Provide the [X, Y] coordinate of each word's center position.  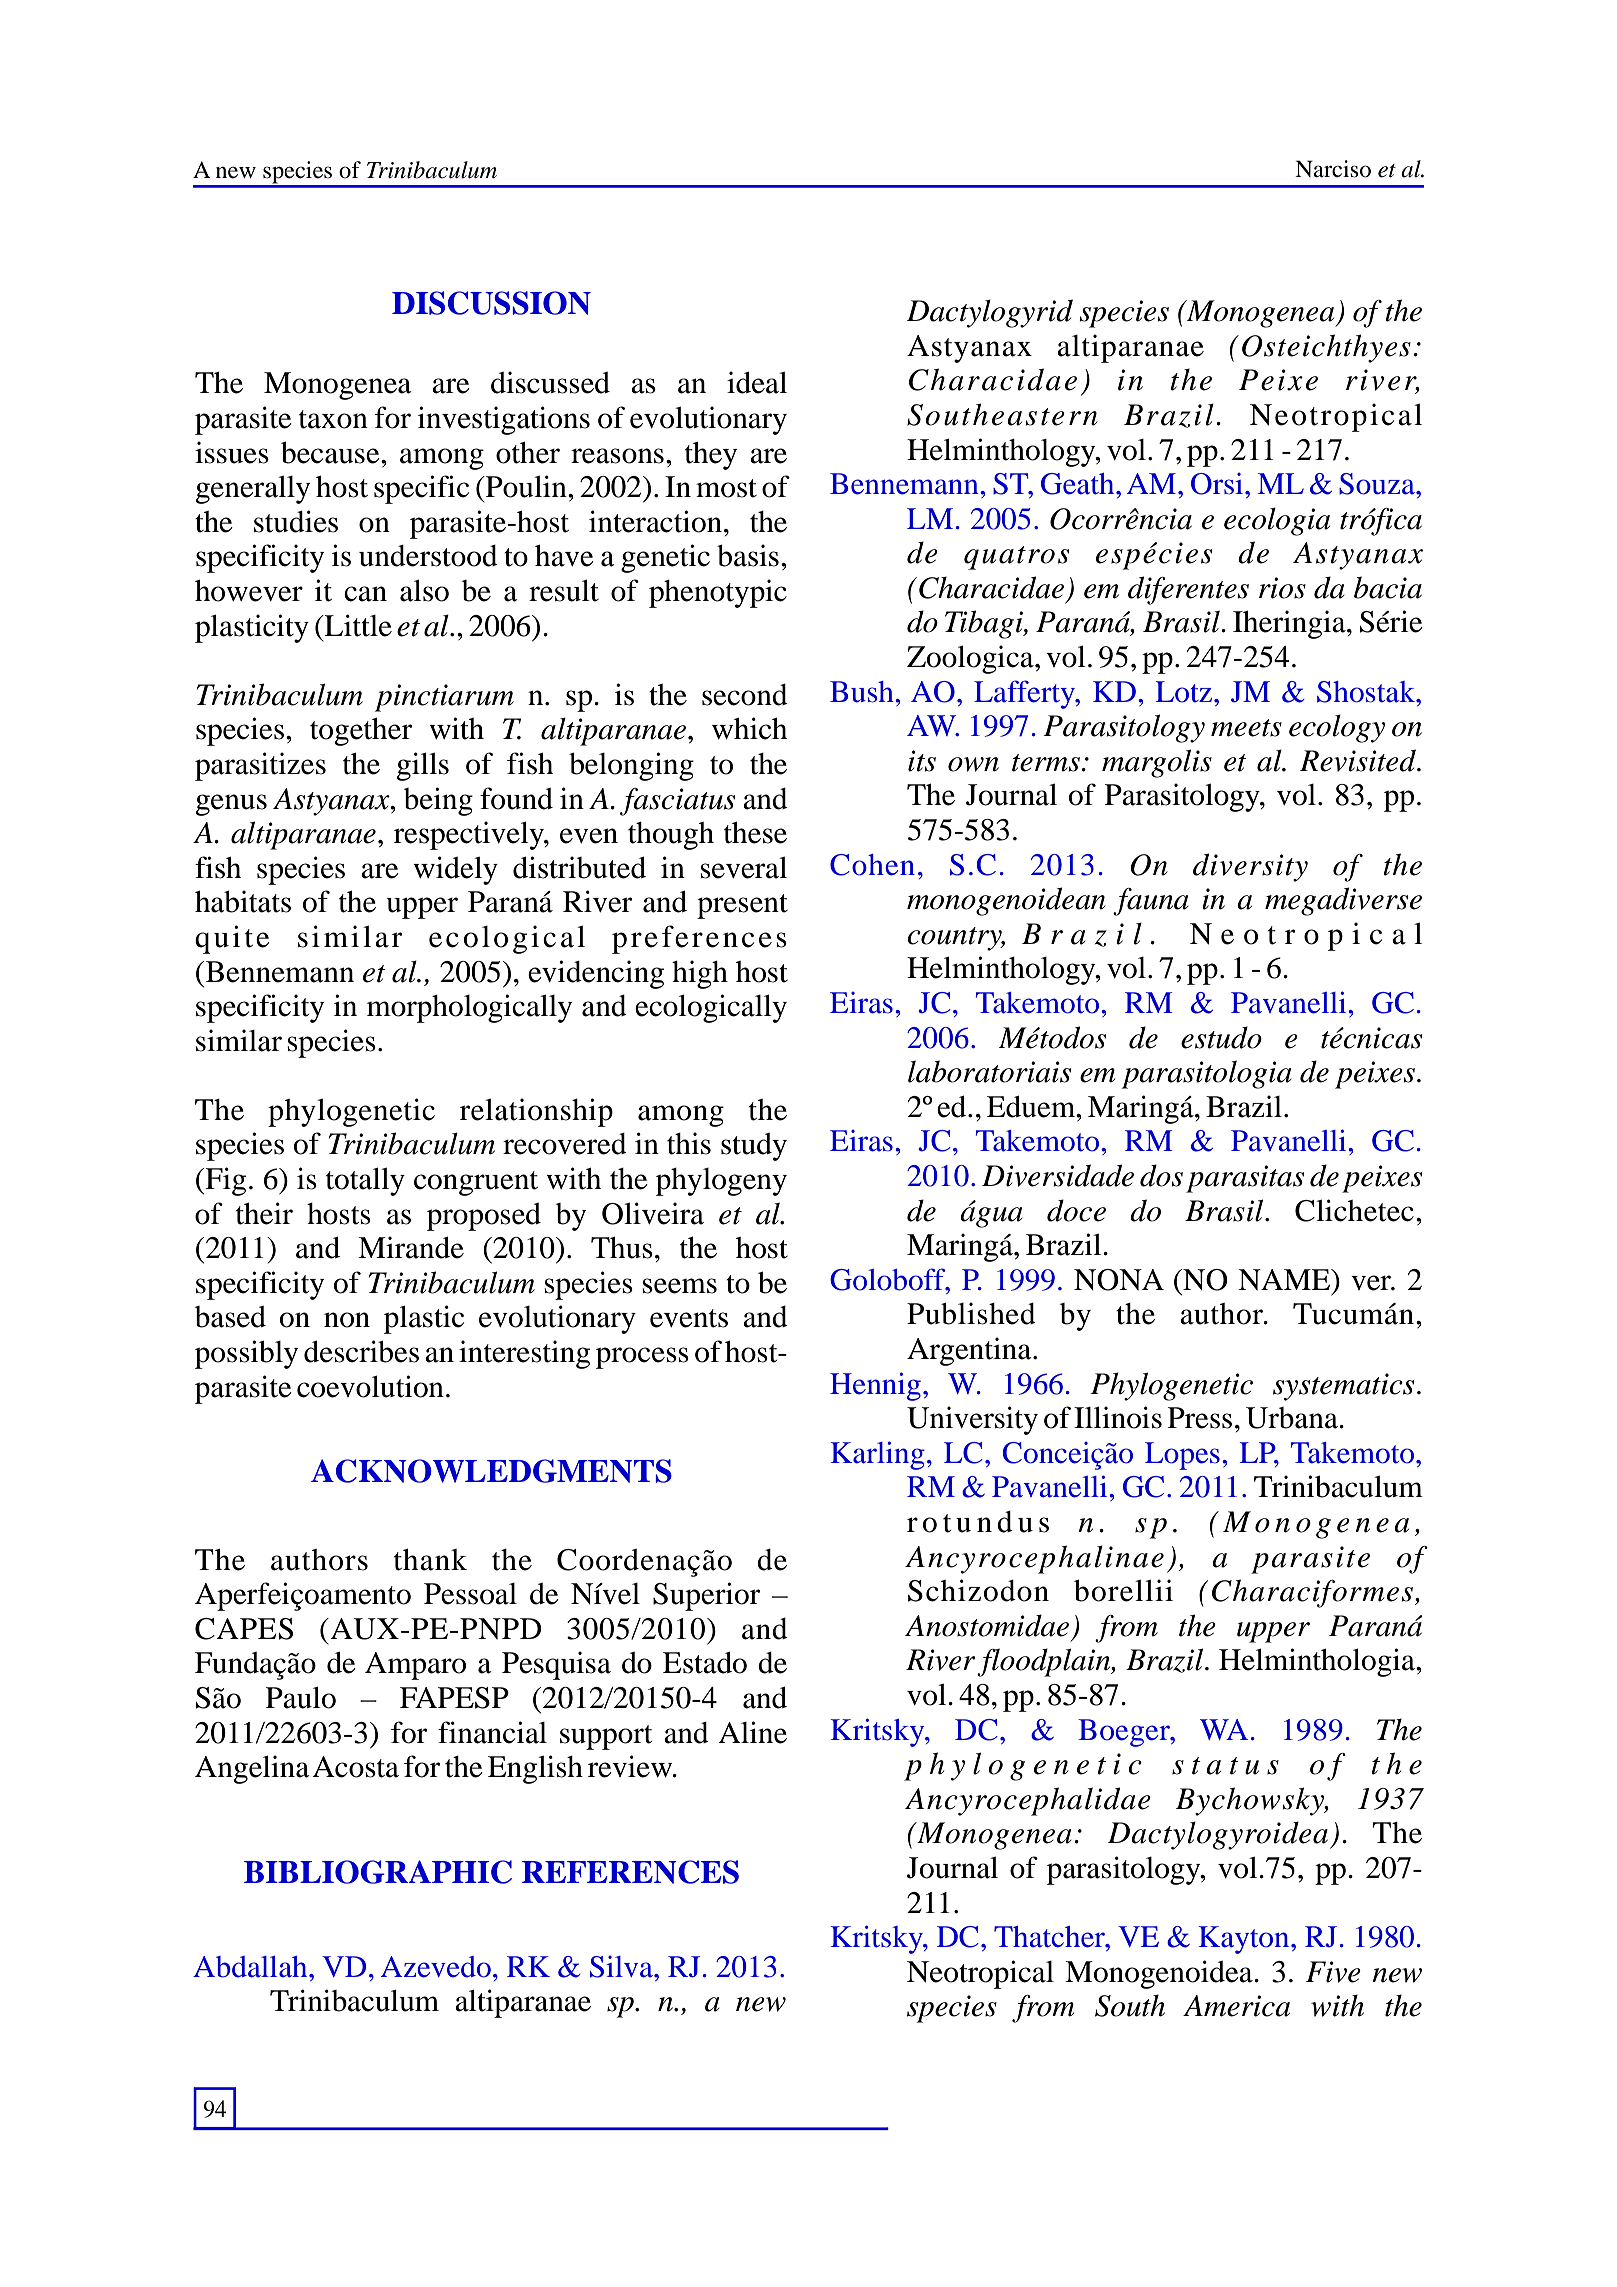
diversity [1250, 867]
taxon [333, 419]
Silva [622, 1967]
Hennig [875, 1386]
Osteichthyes [1326, 348]
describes [361, 1351]
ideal [757, 382]
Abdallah [251, 1967]
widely [455, 870]
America [1236, 2006]
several [743, 868]
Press [1200, 1418]
